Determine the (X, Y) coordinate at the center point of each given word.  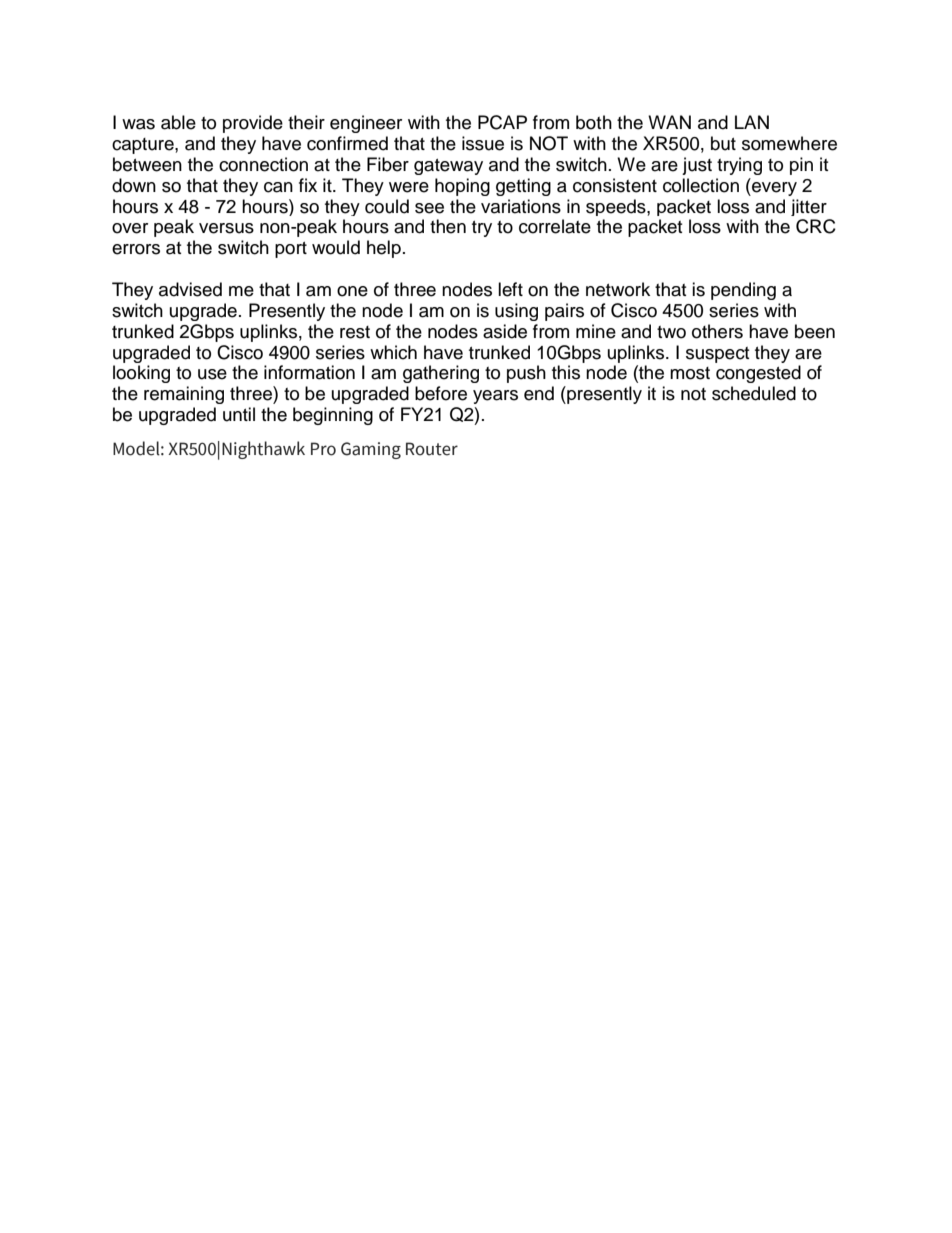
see (429, 208)
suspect (717, 355)
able (178, 122)
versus (226, 228)
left (510, 289)
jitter (809, 207)
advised (190, 289)
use (212, 374)
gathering (441, 374)
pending (743, 291)
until (239, 414)
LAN (752, 122)
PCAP (502, 122)
